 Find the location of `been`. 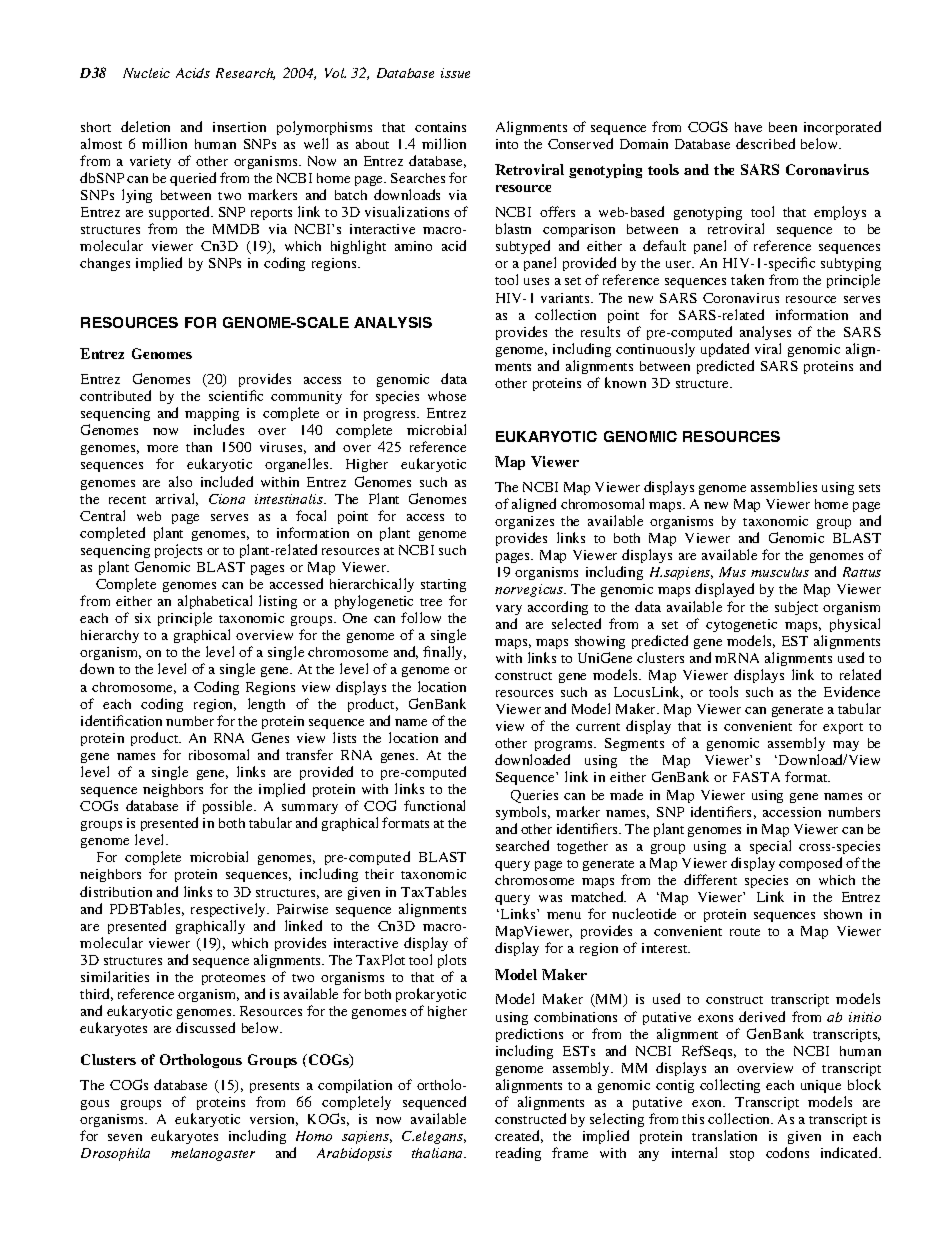

been is located at coordinates (783, 127).
